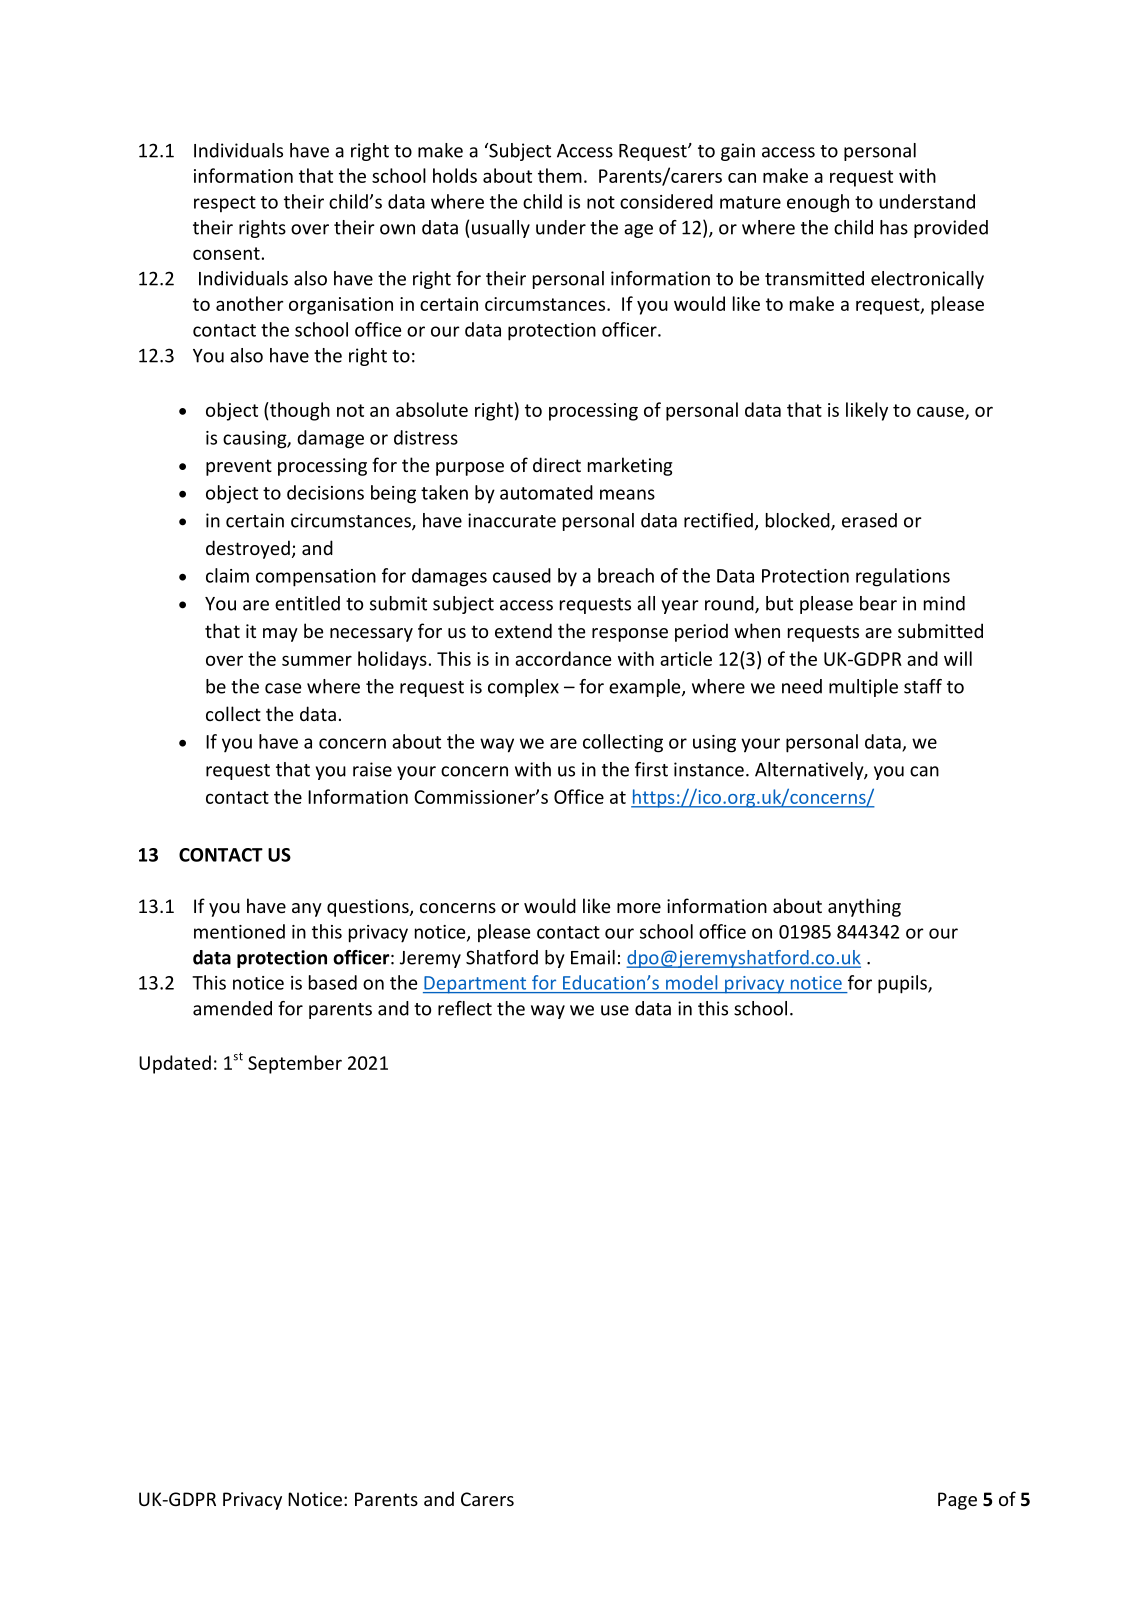  Describe the element at coordinates (225, 204) in the screenshot. I see `respect` at that location.
